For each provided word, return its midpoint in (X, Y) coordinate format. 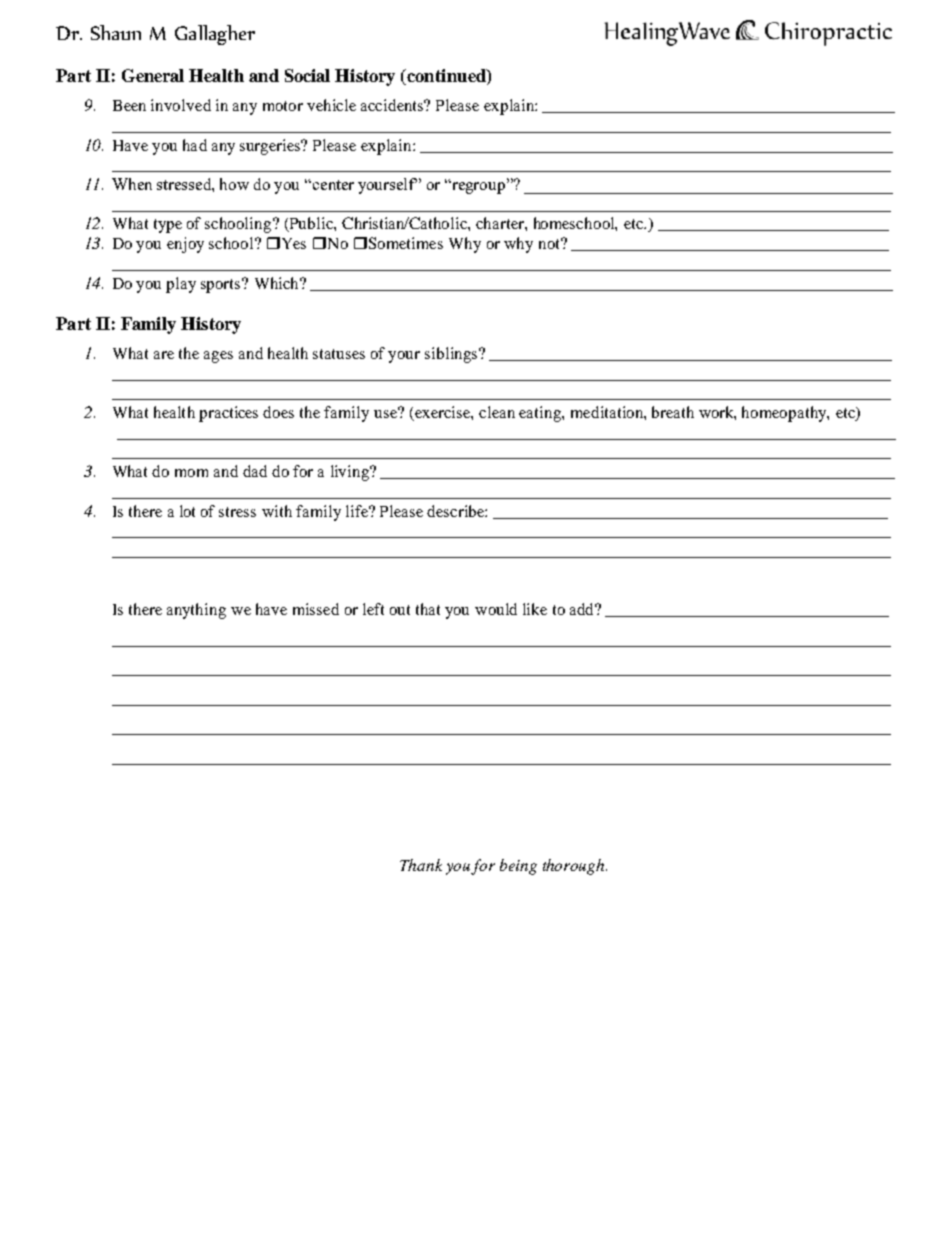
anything (196, 611)
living (351, 473)
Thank (421, 865)
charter (501, 223)
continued (446, 77)
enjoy (185, 245)
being (518, 867)
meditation (608, 412)
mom (191, 473)
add (583, 609)
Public (311, 224)
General (153, 75)
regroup (477, 187)
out (400, 610)
